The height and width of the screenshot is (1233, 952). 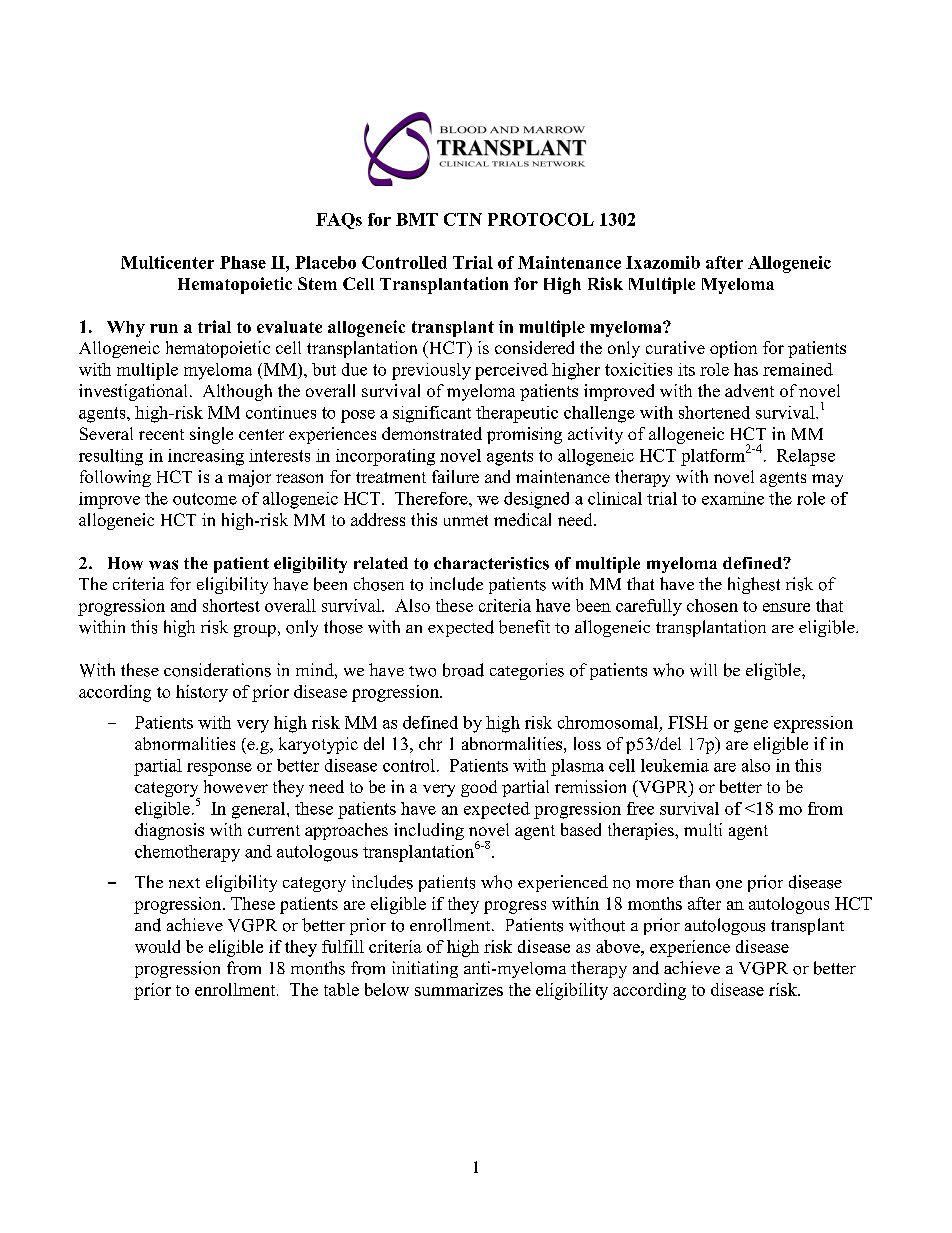 What do you see at coordinates (733, 349) in the screenshot?
I see `option` at bounding box center [733, 349].
